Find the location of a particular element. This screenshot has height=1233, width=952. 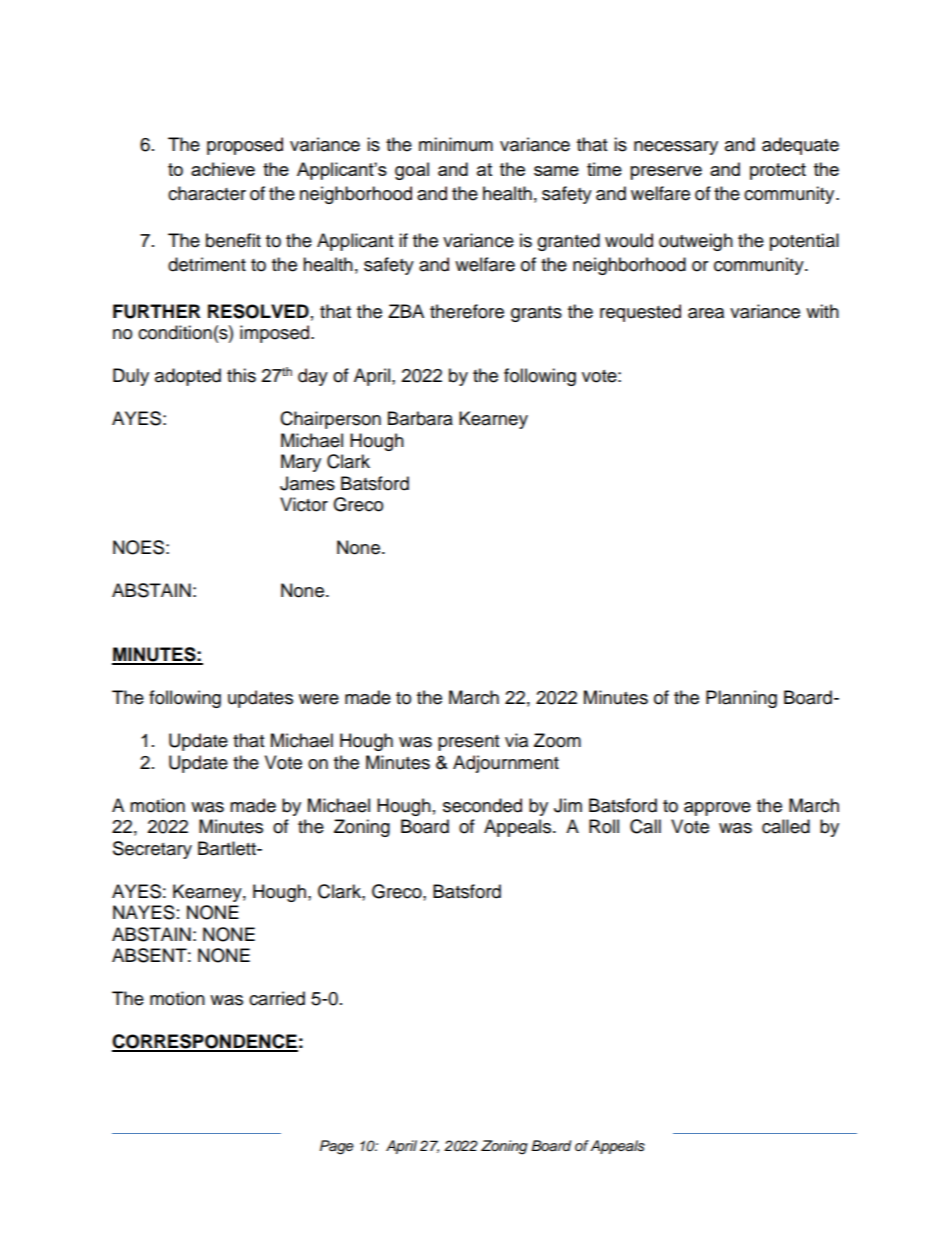

Roll is located at coordinates (604, 826).
